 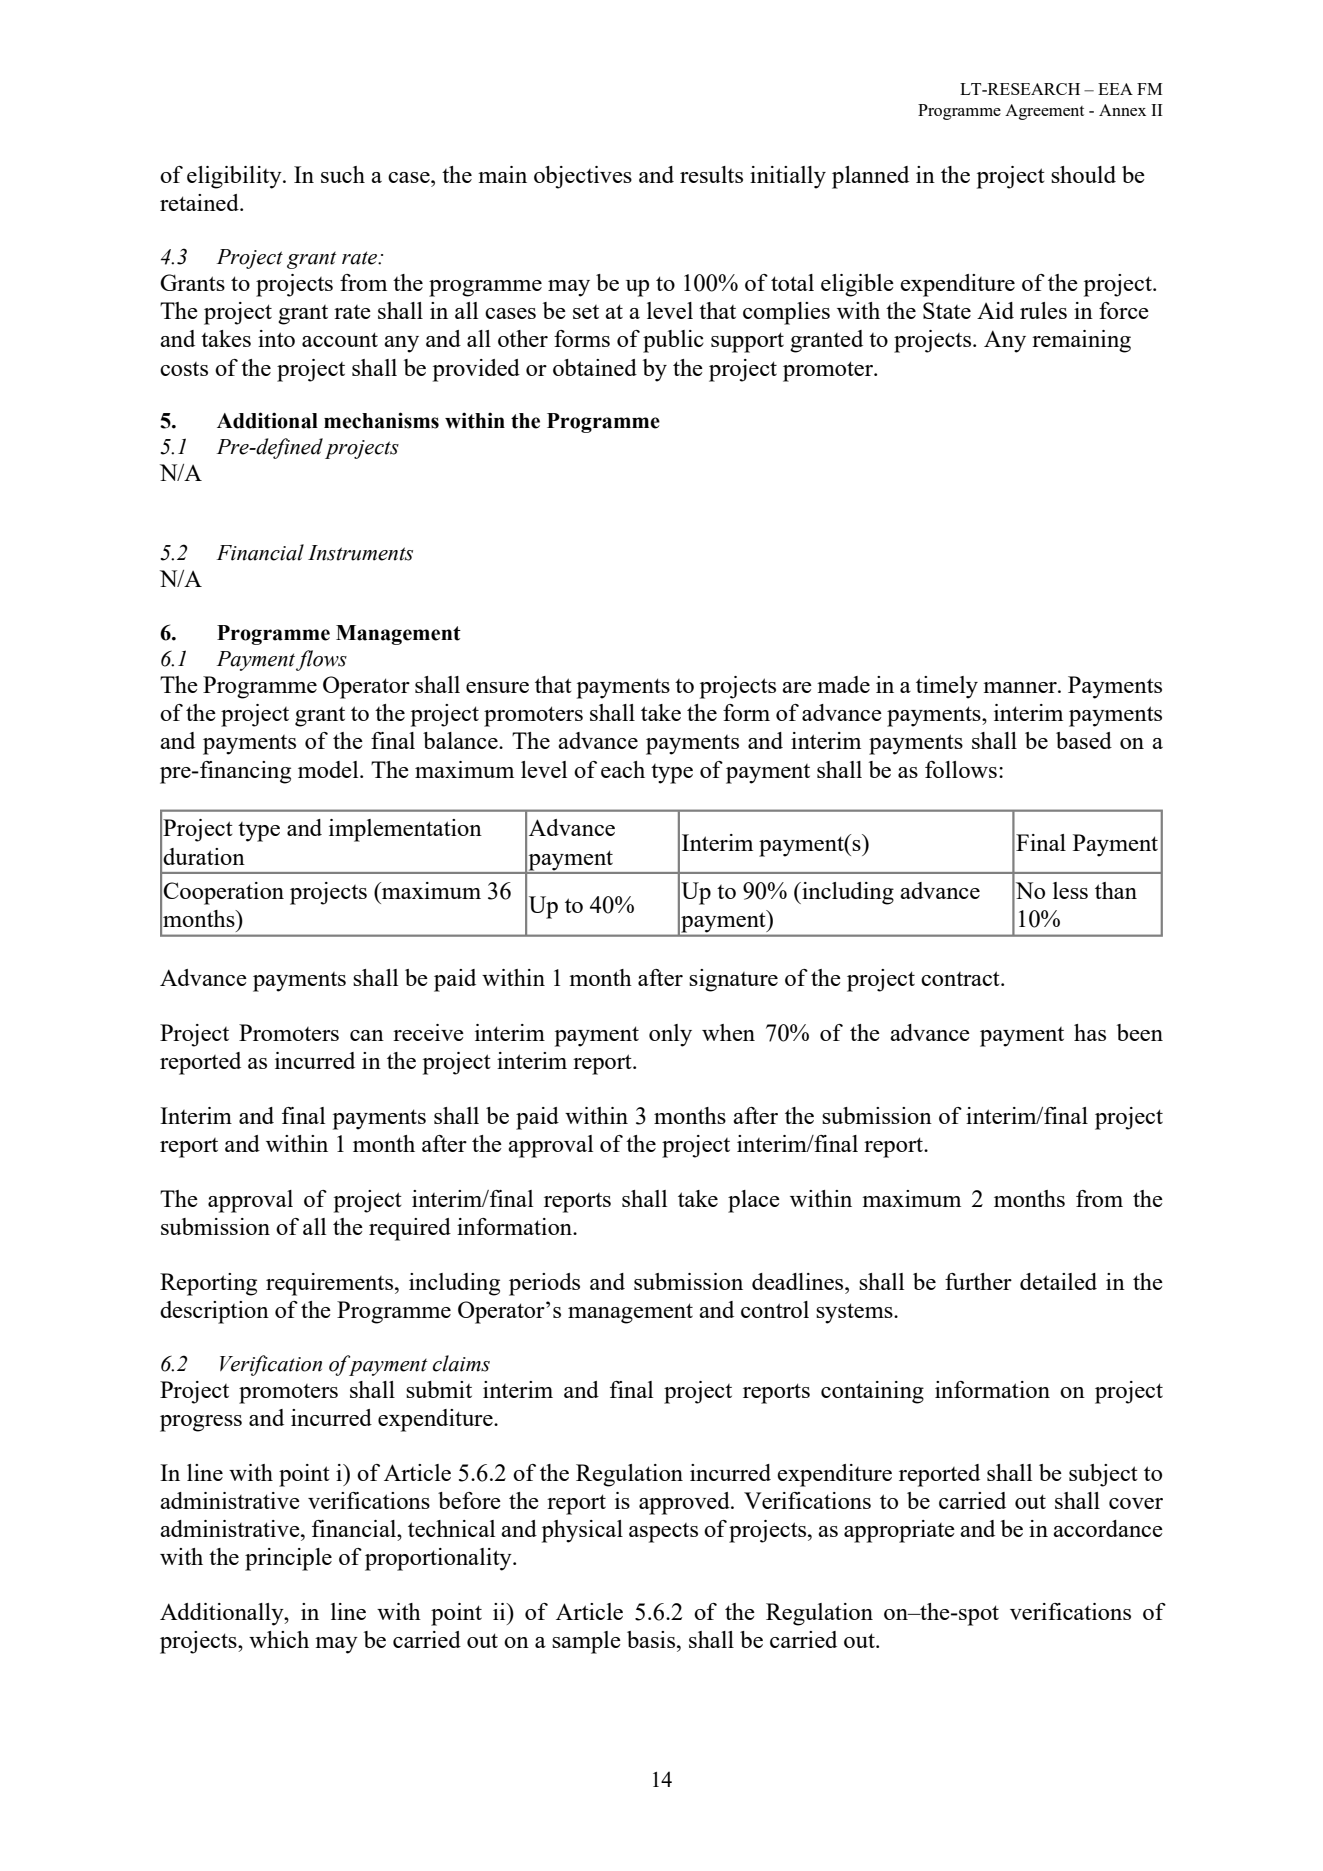 I want to click on accordance, so click(x=1108, y=1528).
